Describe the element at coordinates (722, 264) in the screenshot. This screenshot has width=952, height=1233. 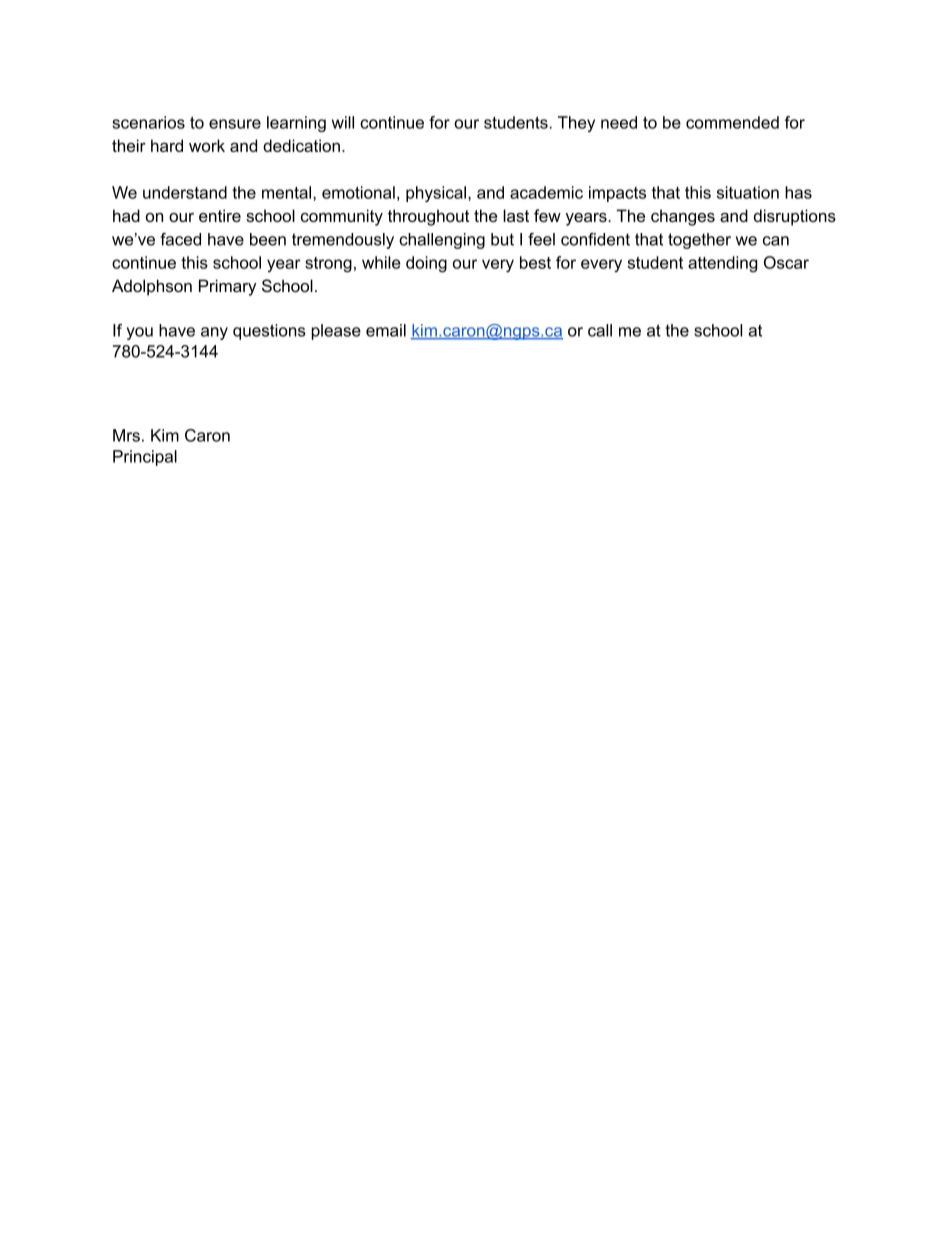
I see `attending` at that location.
